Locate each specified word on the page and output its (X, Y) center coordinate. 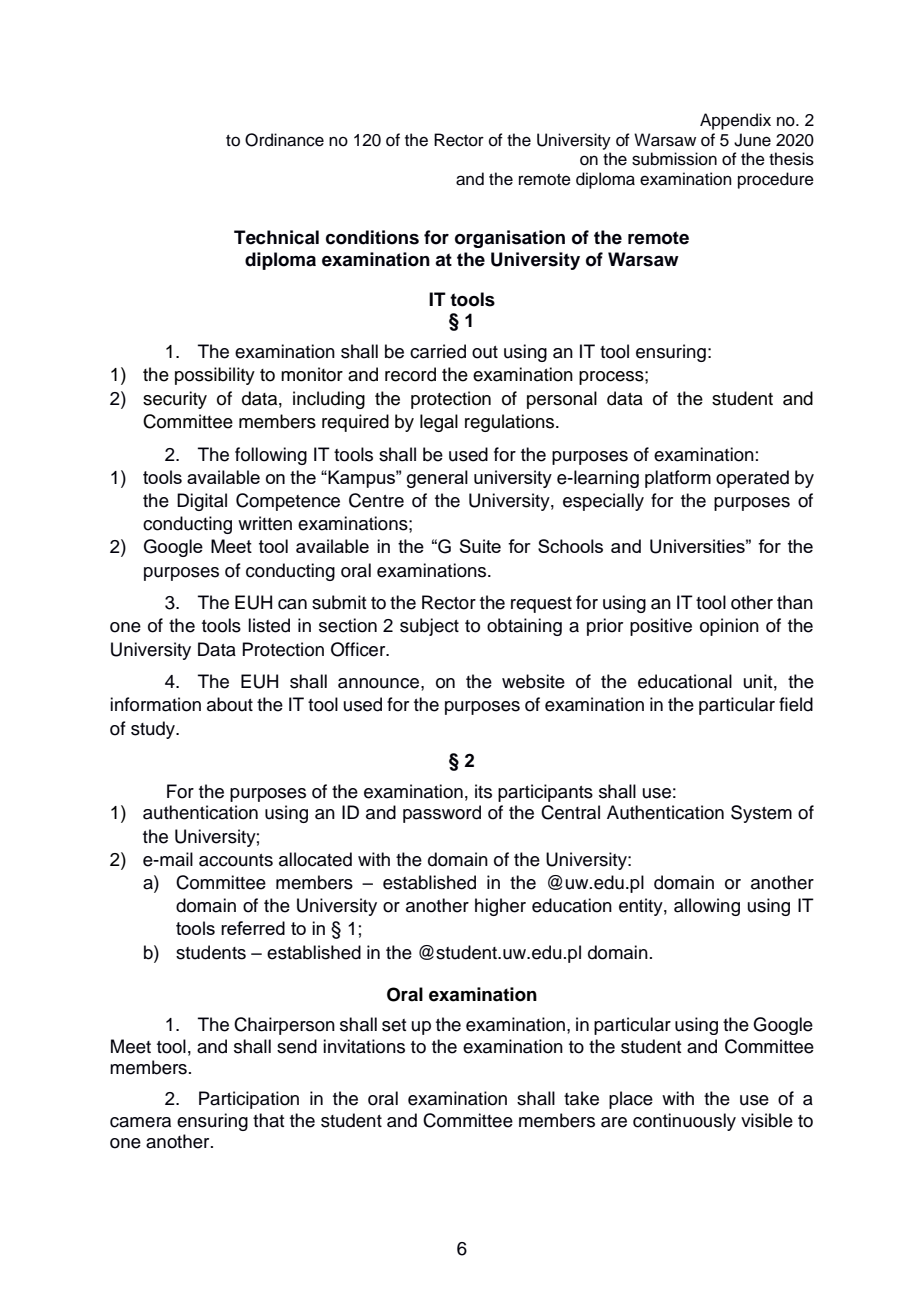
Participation (249, 1100)
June (752, 140)
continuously (684, 1122)
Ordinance (284, 140)
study (154, 730)
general (437, 479)
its (483, 791)
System (761, 814)
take (581, 1098)
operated (752, 479)
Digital (202, 502)
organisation (510, 239)
